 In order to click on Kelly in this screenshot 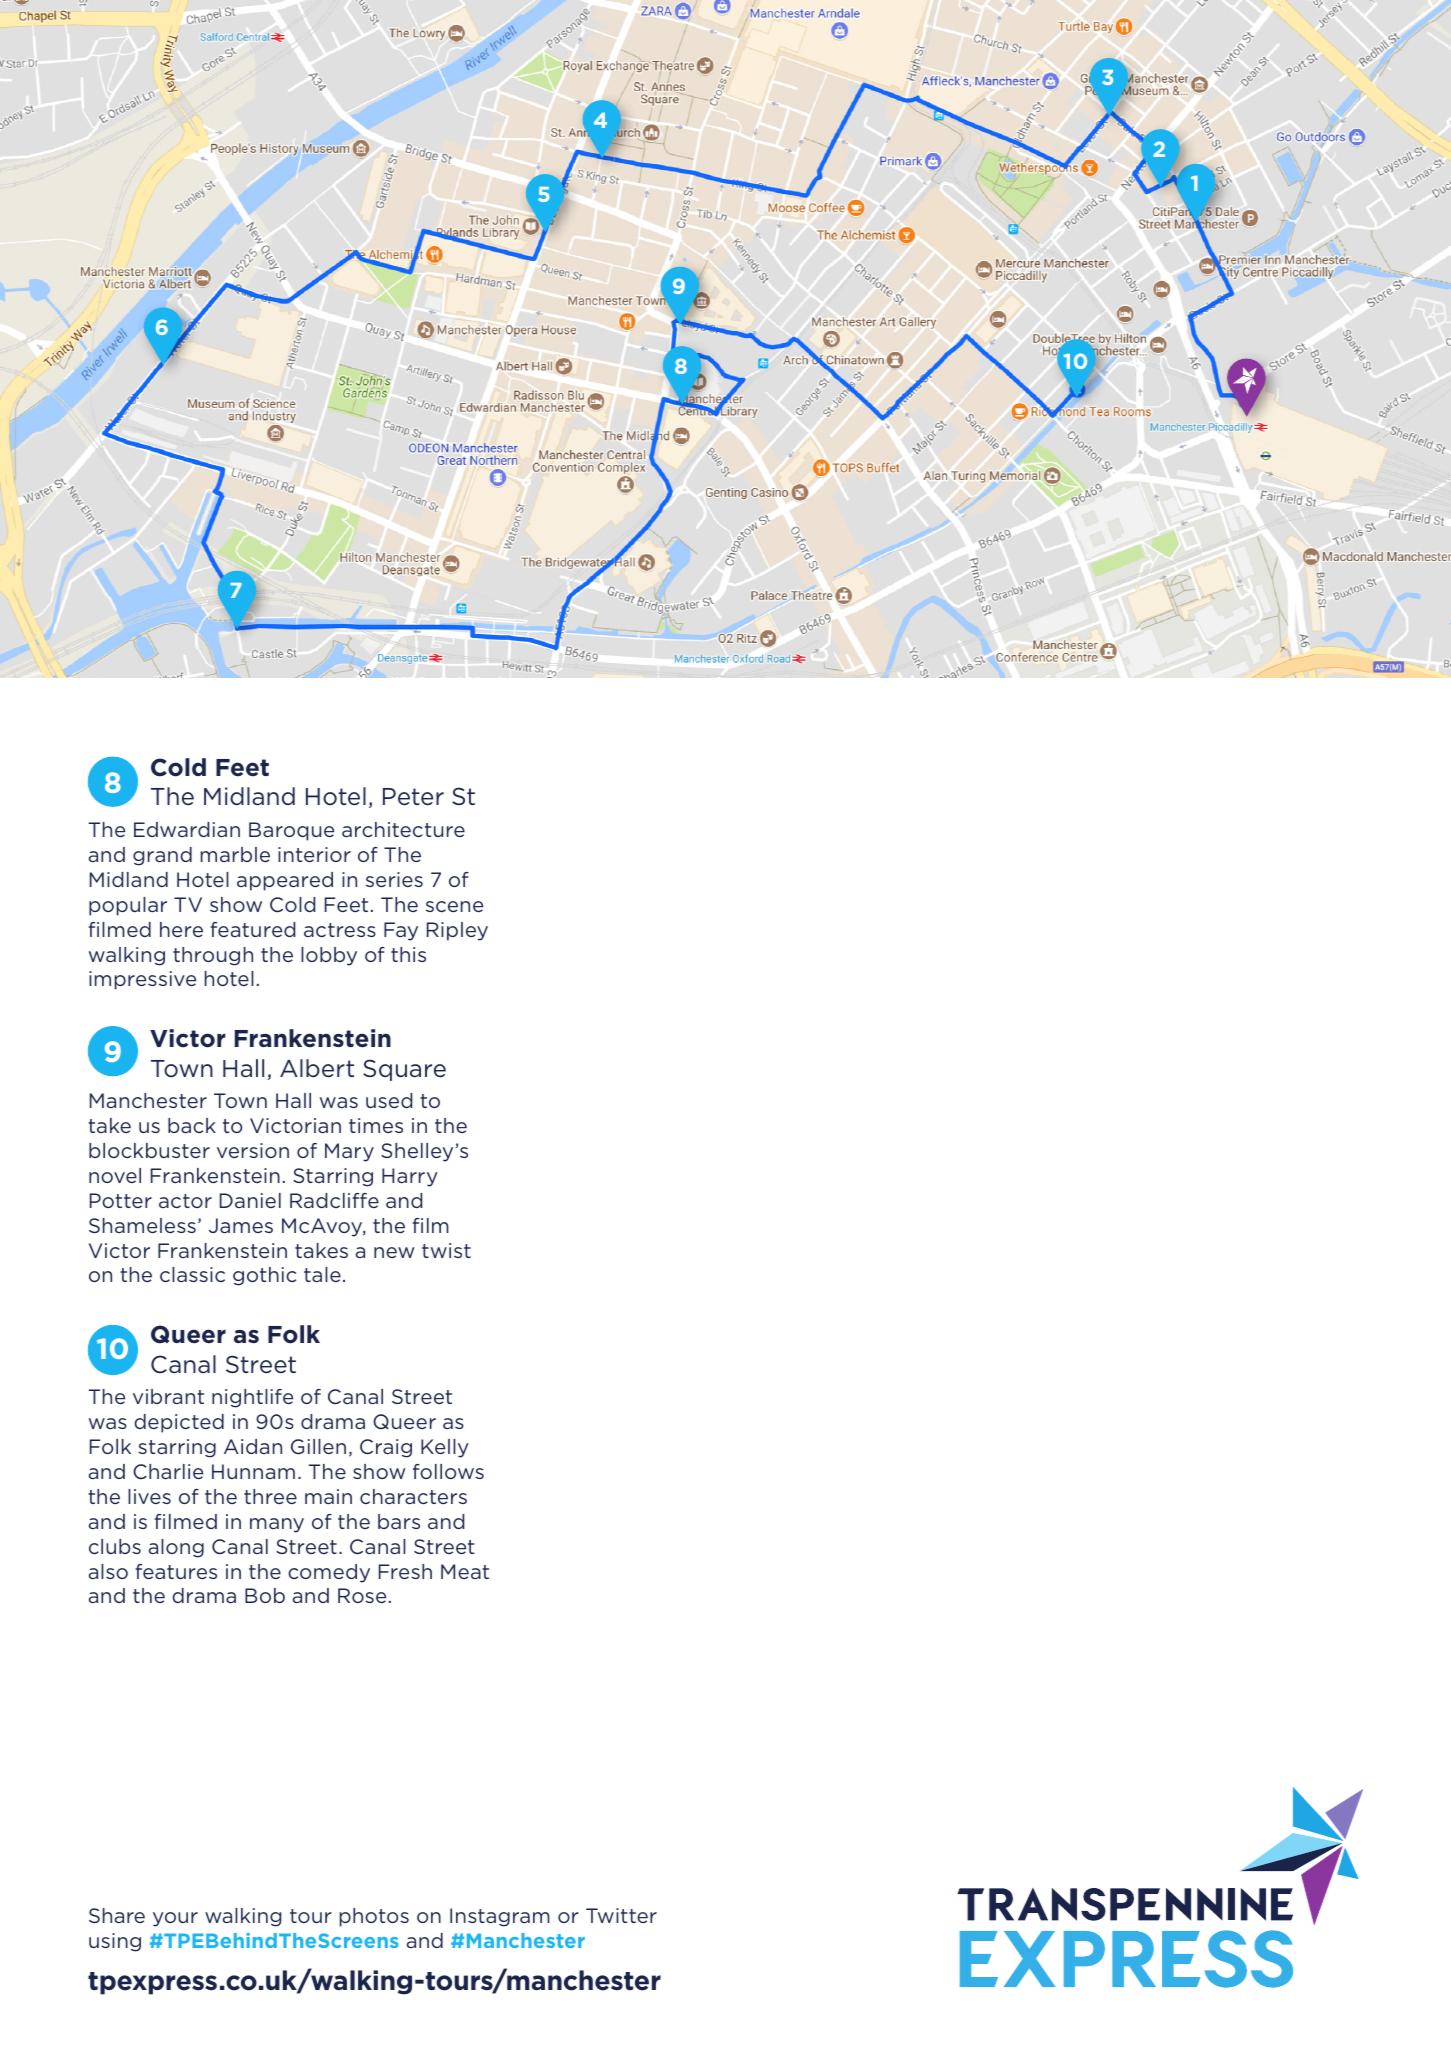, I will do `click(445, 1448)`.
